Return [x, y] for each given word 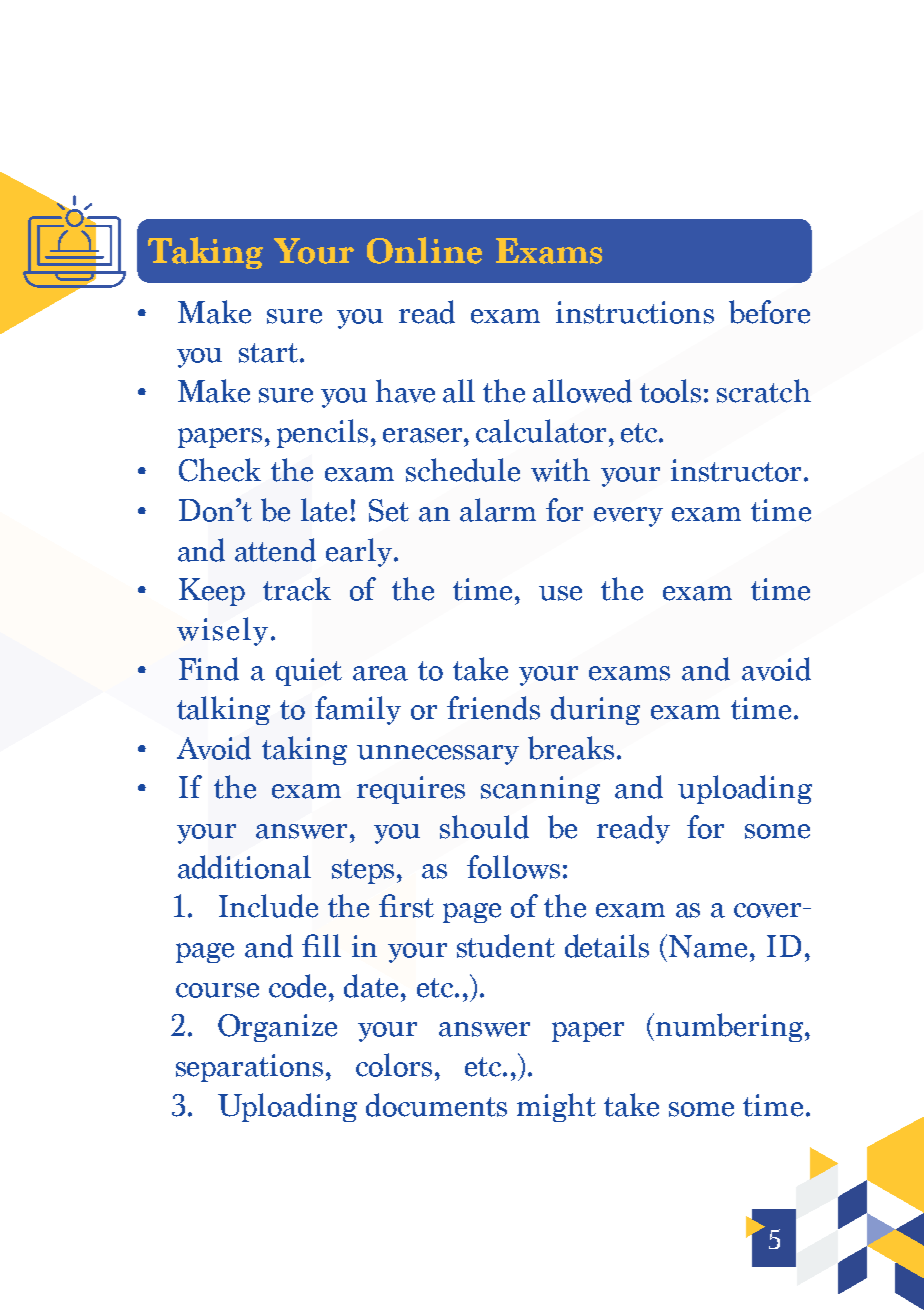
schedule [463, 470]
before [769, 312]
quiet [309, 672]
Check [220, 470]
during [595, 710]
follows [513, 867]
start [270, 353]
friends [493, 708]
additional [244, 867]
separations [249, 1068]
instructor [738, 470]
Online [424, 250]
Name [708, 946]
